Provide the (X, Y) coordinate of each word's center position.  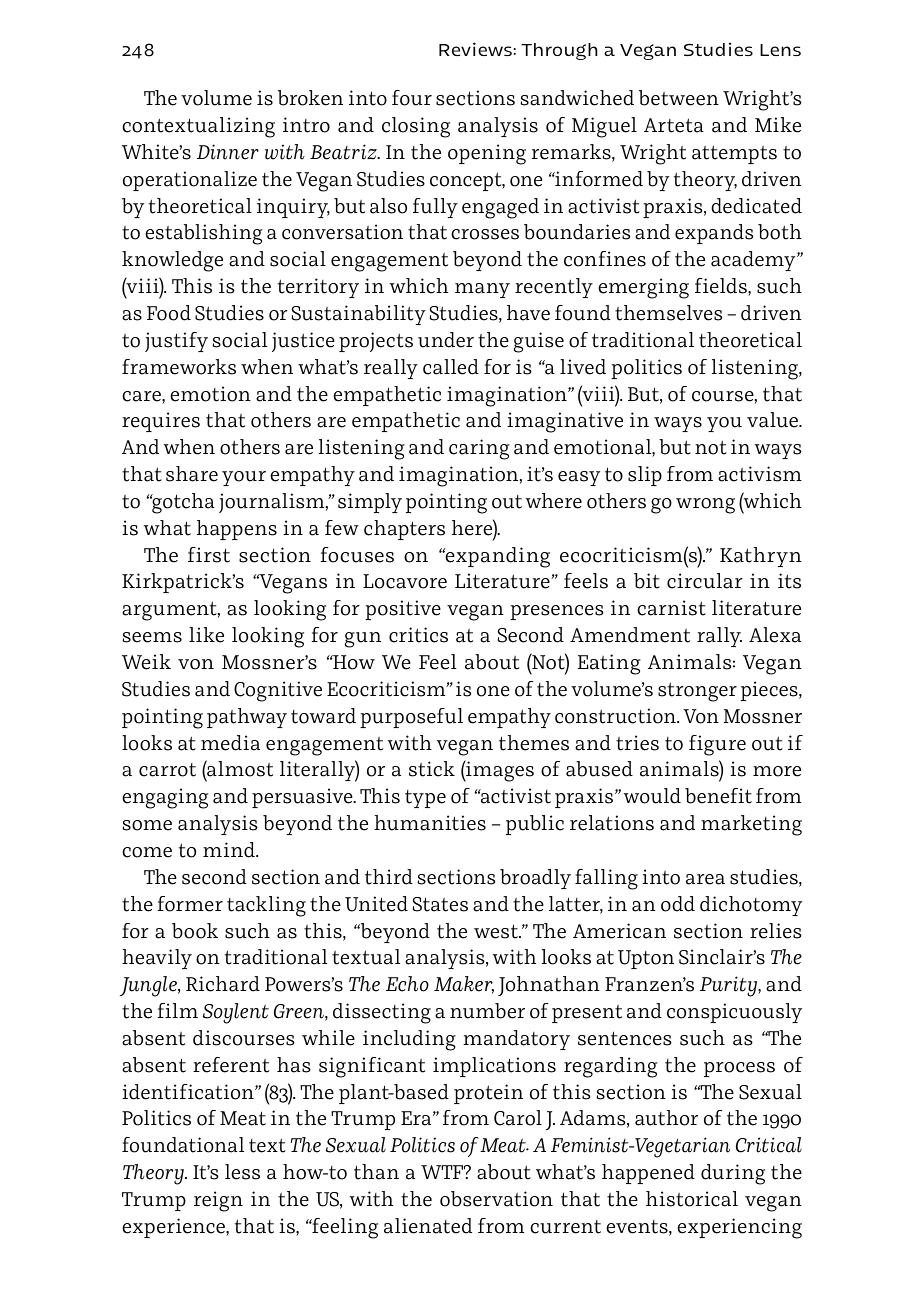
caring (479, 449)
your (244, 478)
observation (496, 1199)
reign (218, 1201)
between (679, 98)
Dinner (228, 152)
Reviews (475, 49)
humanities (430, 823)
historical (692, 1199)
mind (230, 850)
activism (760, 474)
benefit (718, 796)
